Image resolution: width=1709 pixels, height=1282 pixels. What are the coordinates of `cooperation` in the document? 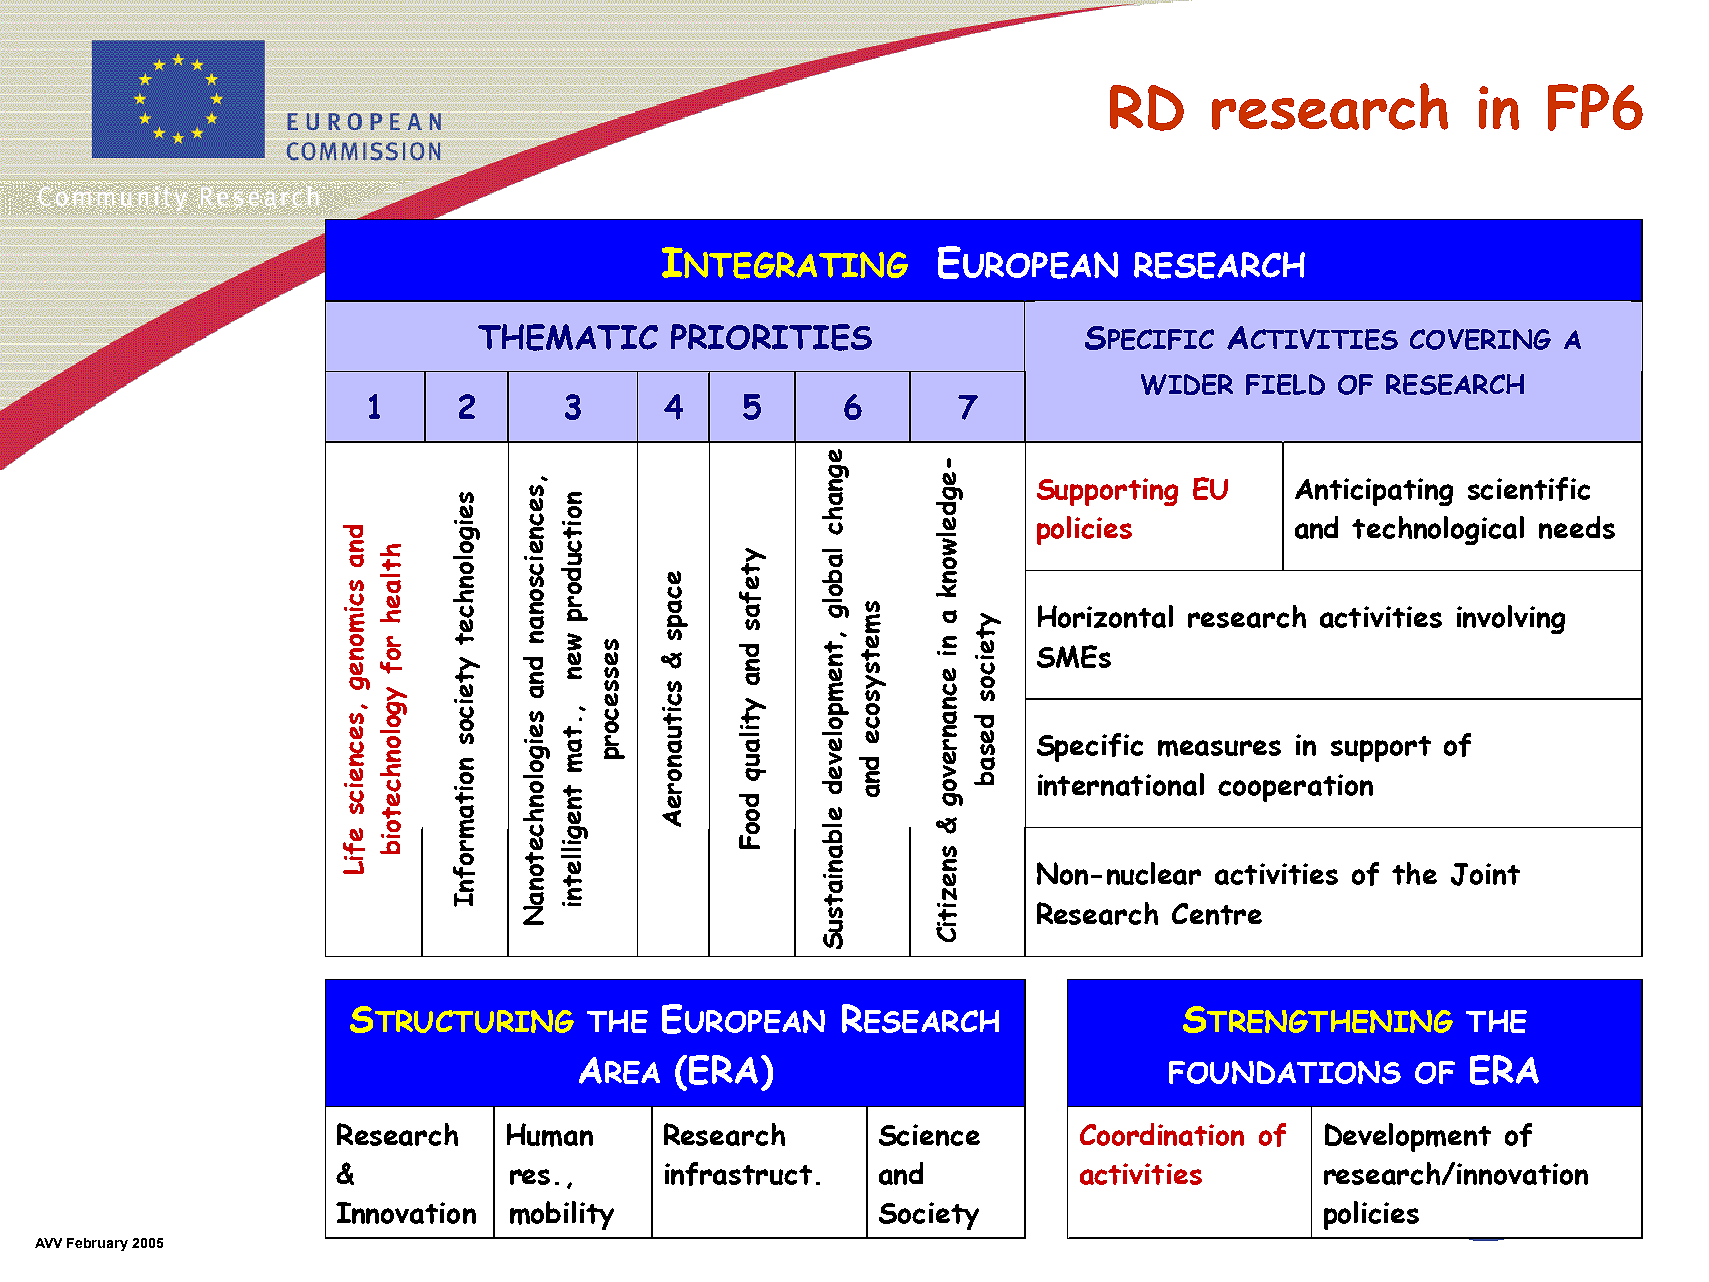 It's located at (1295, 788).
